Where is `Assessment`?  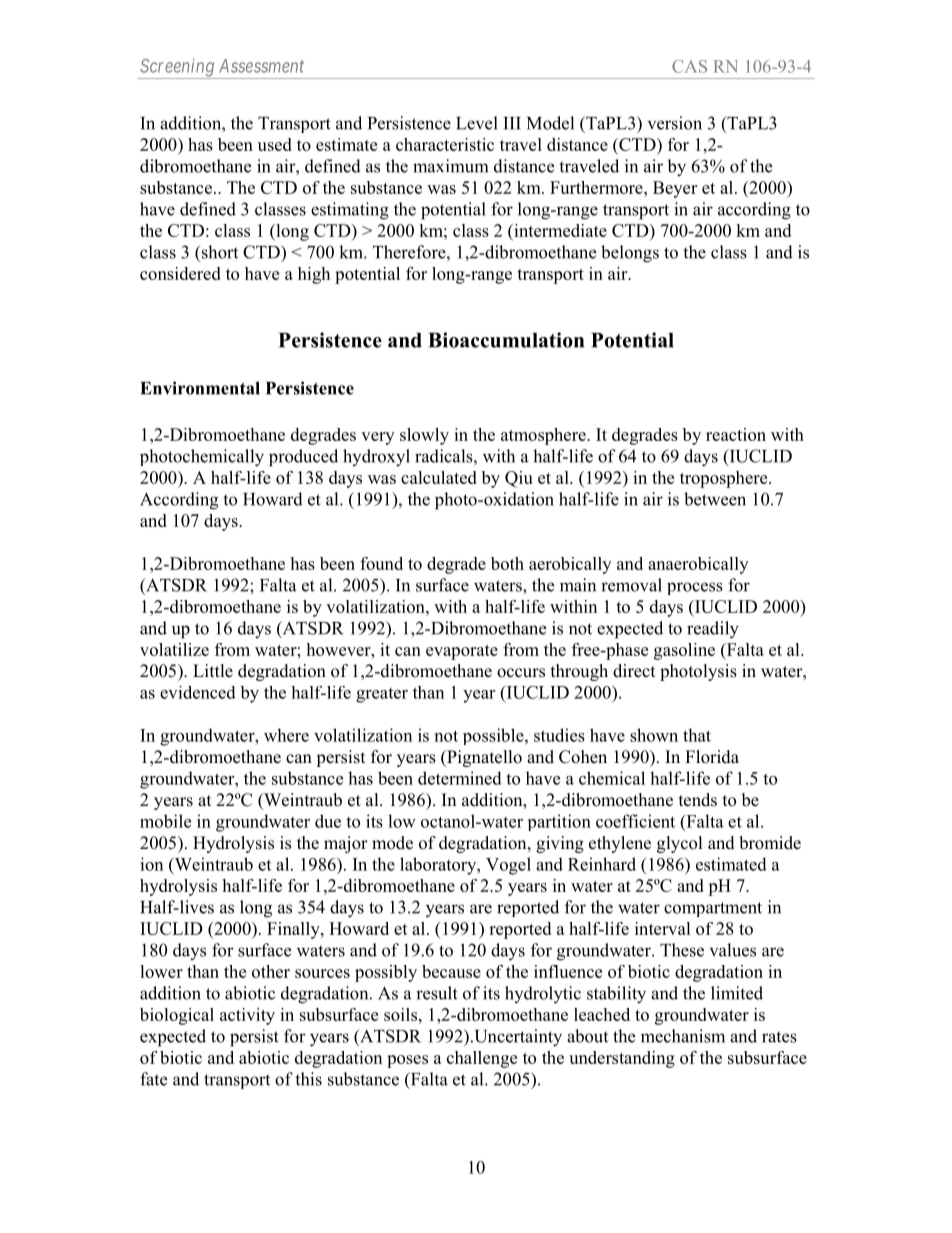
Assessment is located at coordinates (261, 66).
